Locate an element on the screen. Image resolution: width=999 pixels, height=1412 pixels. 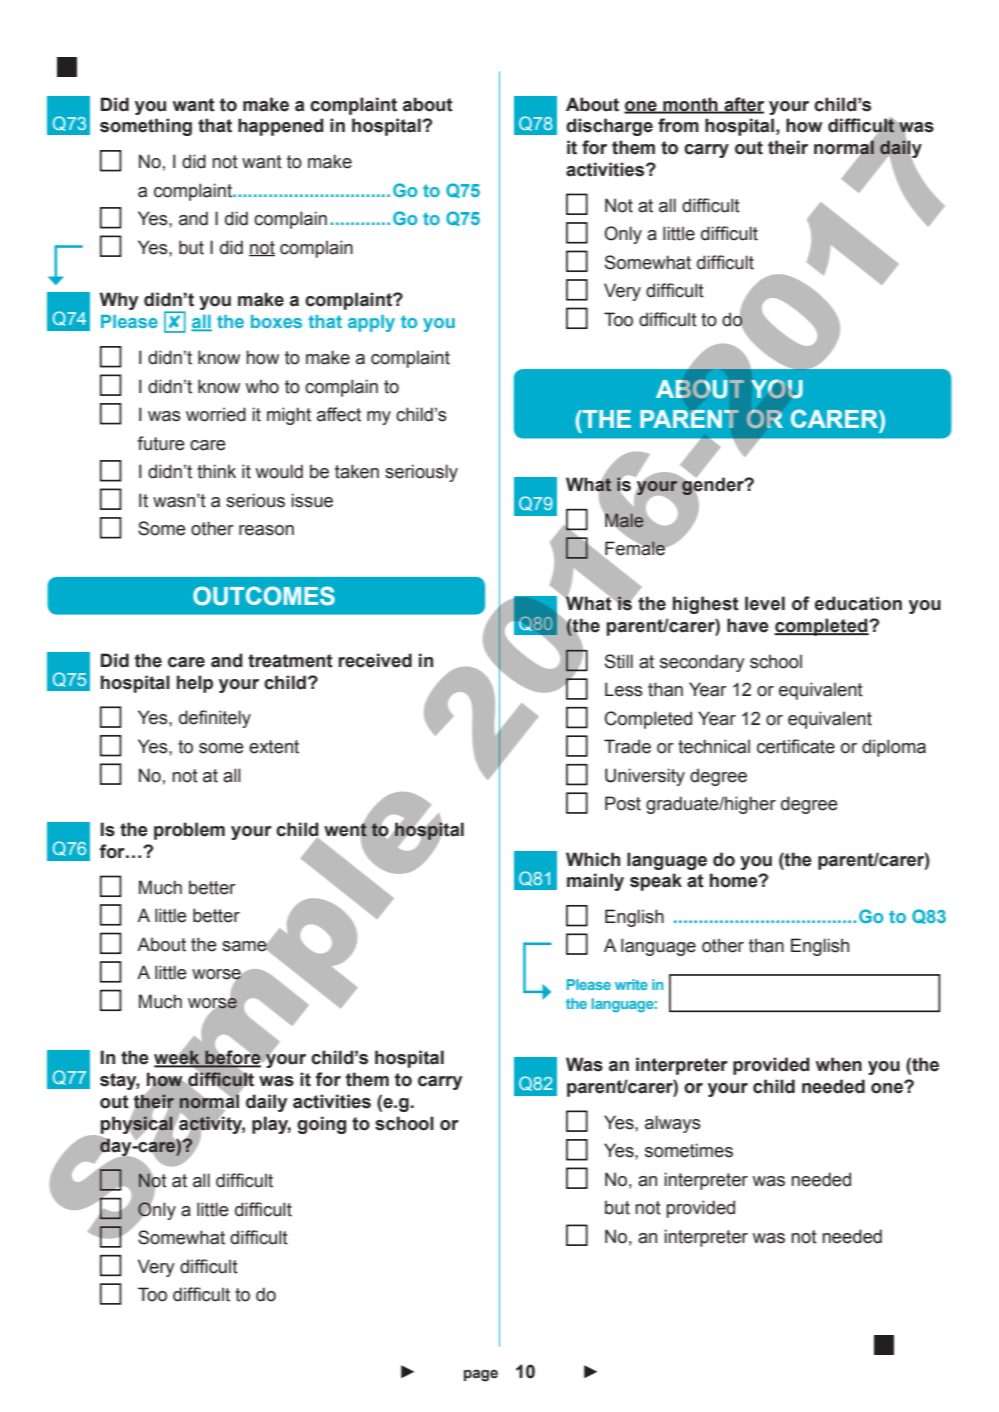
certificate is located at coordinates (796, 746).
